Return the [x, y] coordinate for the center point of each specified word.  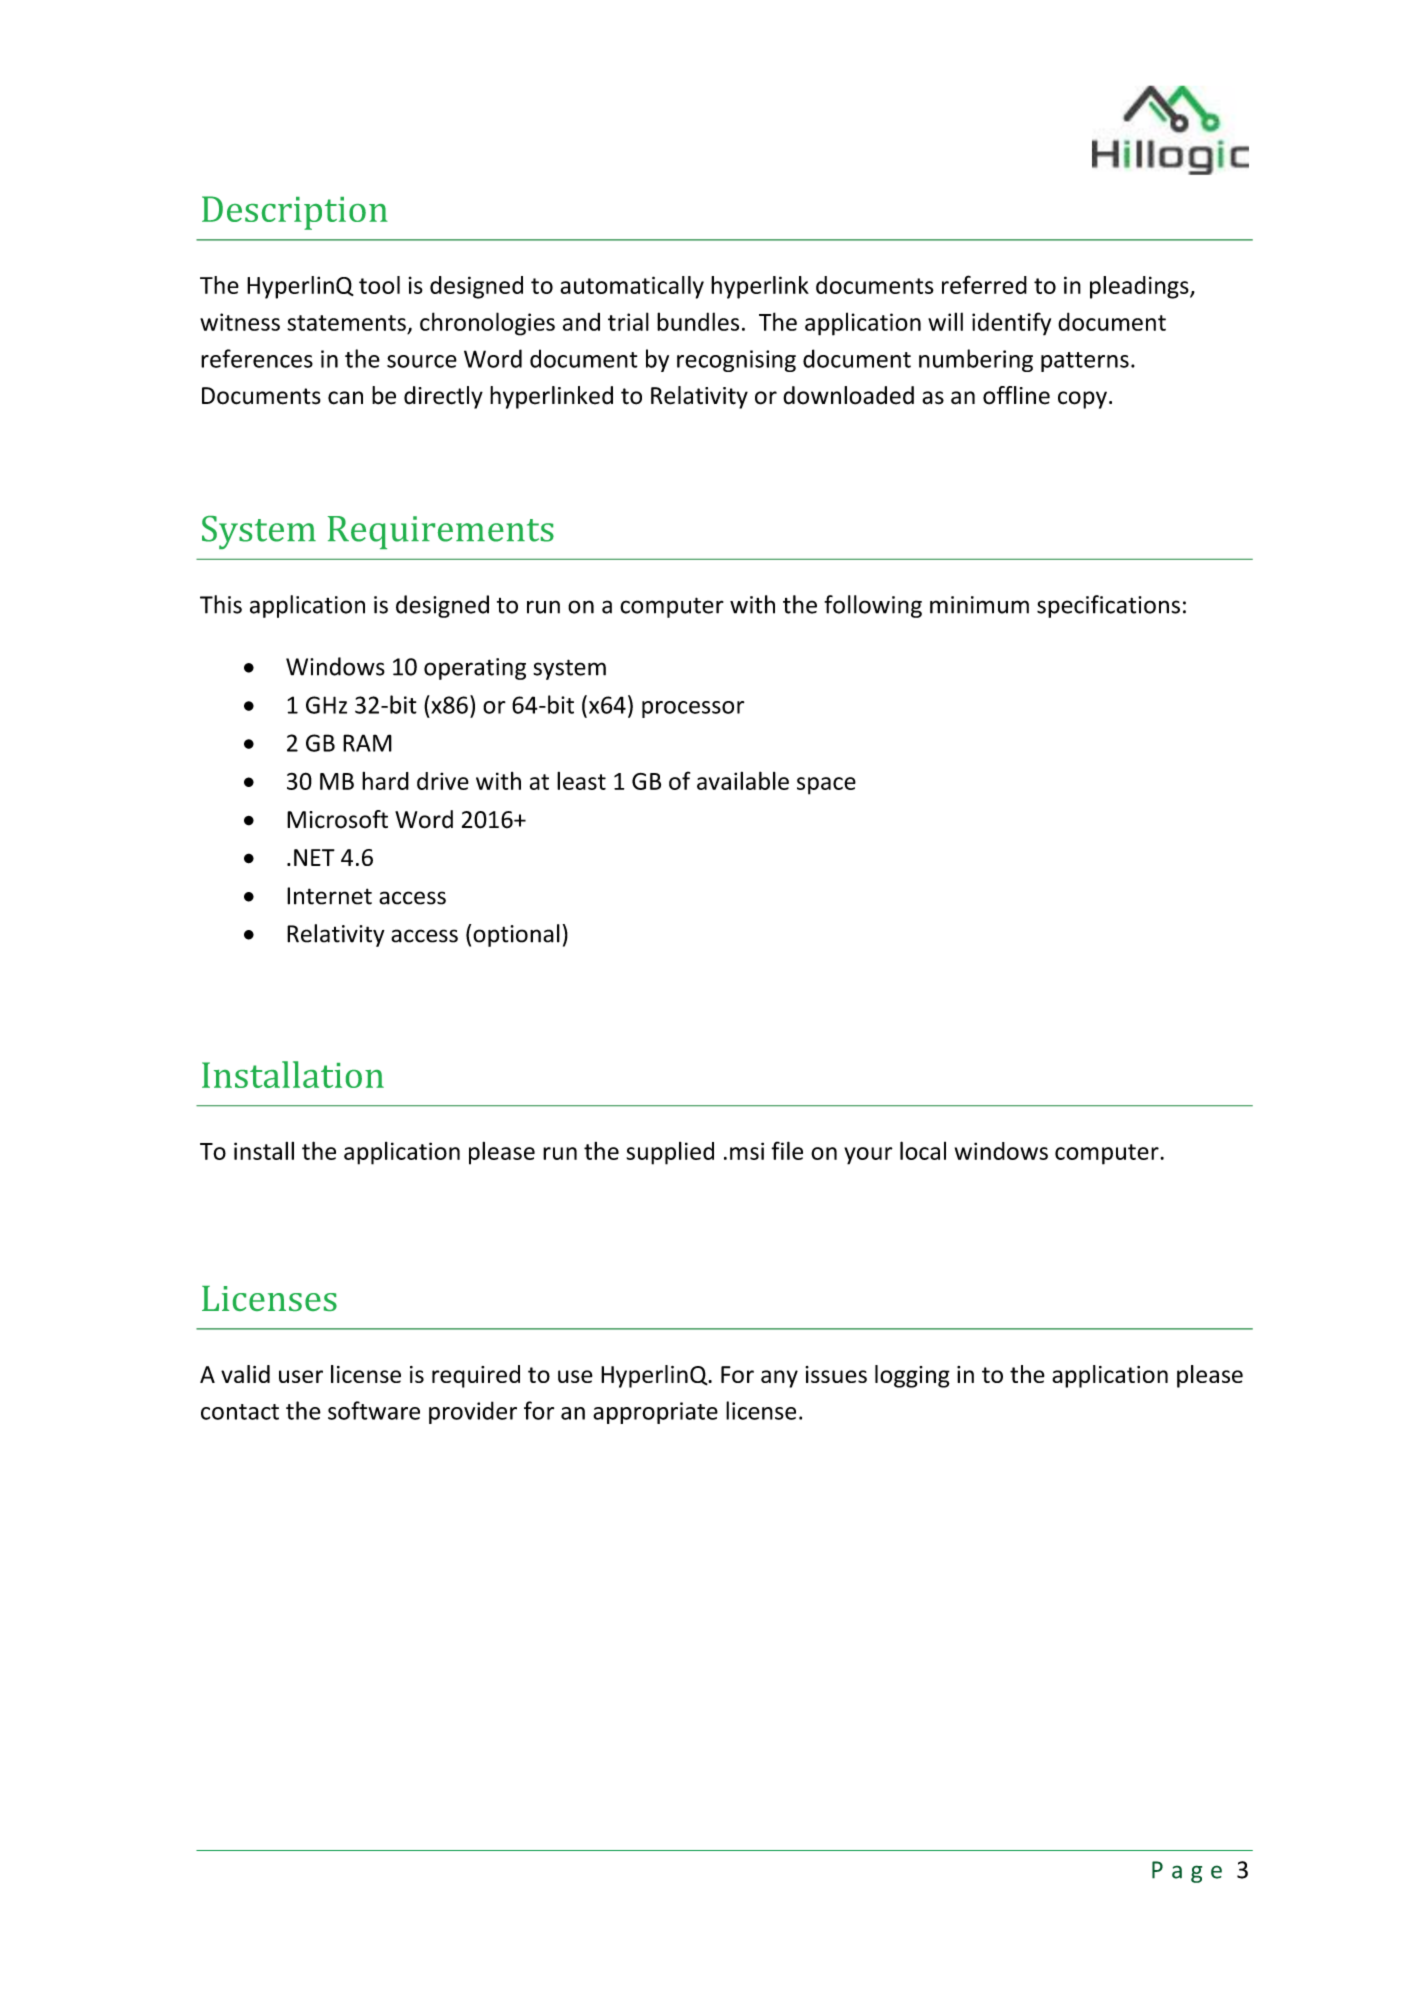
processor [693, 709]
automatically [632, 287]
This [221, 604]
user [301, 1376]
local [923, 1150]
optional [516, 935]
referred [984, 284]
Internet [329, 896]
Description [295, 213]
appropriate [655, 1413]
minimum [979, 605]
